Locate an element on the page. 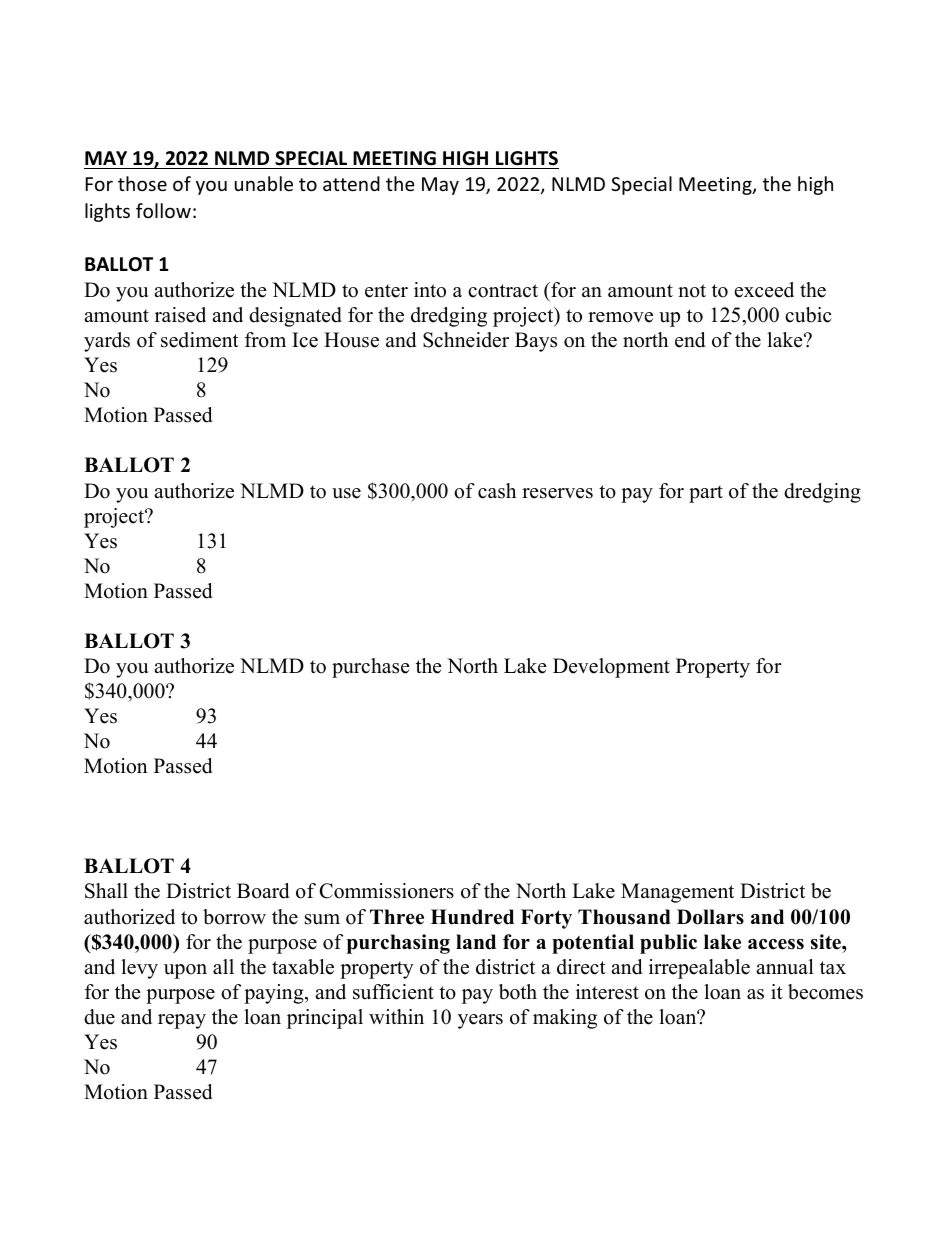  Board is located at coordinates (263, 891).
